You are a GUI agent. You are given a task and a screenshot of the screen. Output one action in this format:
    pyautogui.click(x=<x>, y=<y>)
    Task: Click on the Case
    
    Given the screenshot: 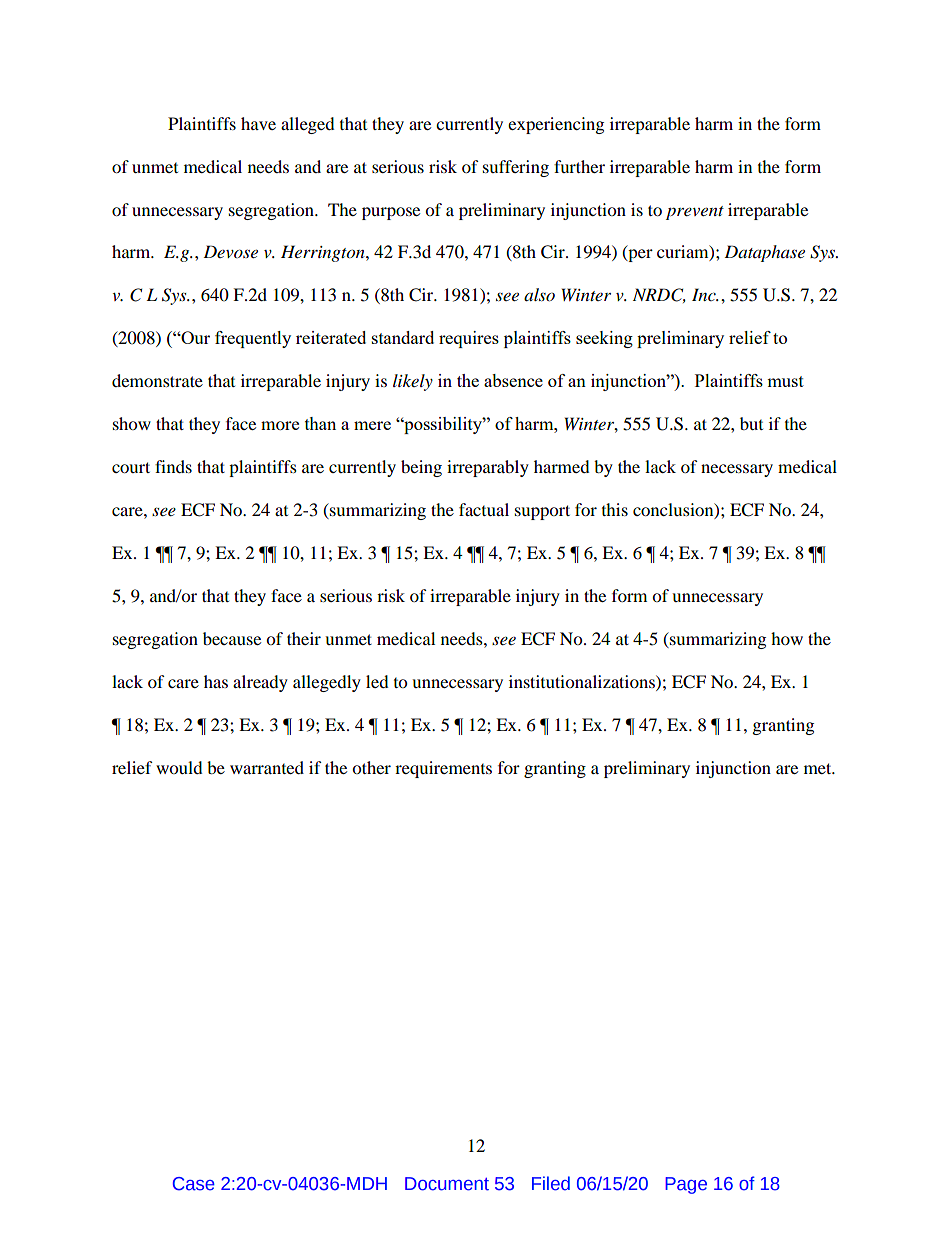 What is the action you would take?
    pyautogui.click(x=194, y=1184)
